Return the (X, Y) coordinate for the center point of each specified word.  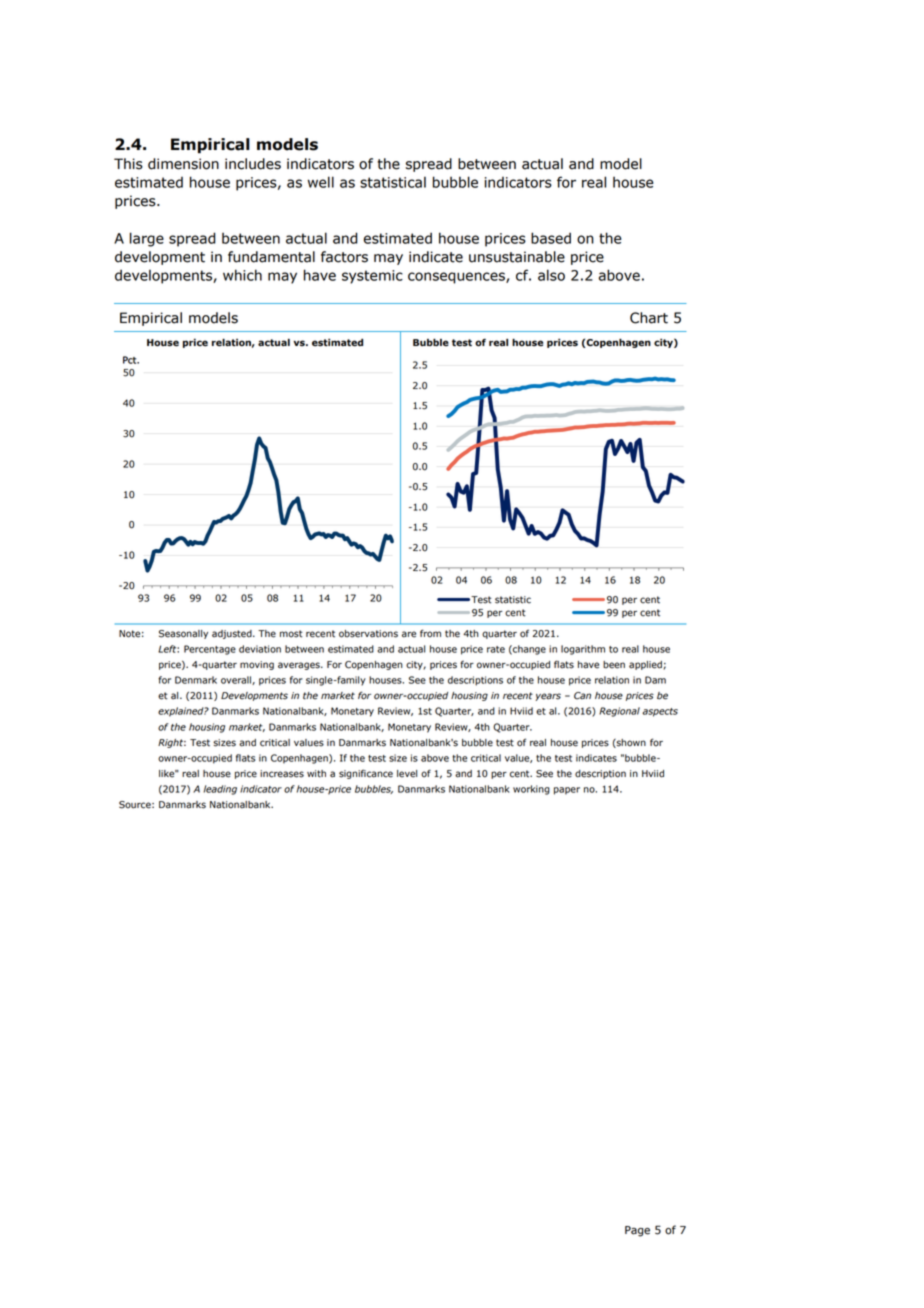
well (321, 182)
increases (282, 774)
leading (220, 790)
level (407, 774)
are (409, 634)
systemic (372, 277)
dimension (183, 164)
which (242, 275)
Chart (649, 318)
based (551, 238)
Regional (619, 712)
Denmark (196, 680)
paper (567, 791)
